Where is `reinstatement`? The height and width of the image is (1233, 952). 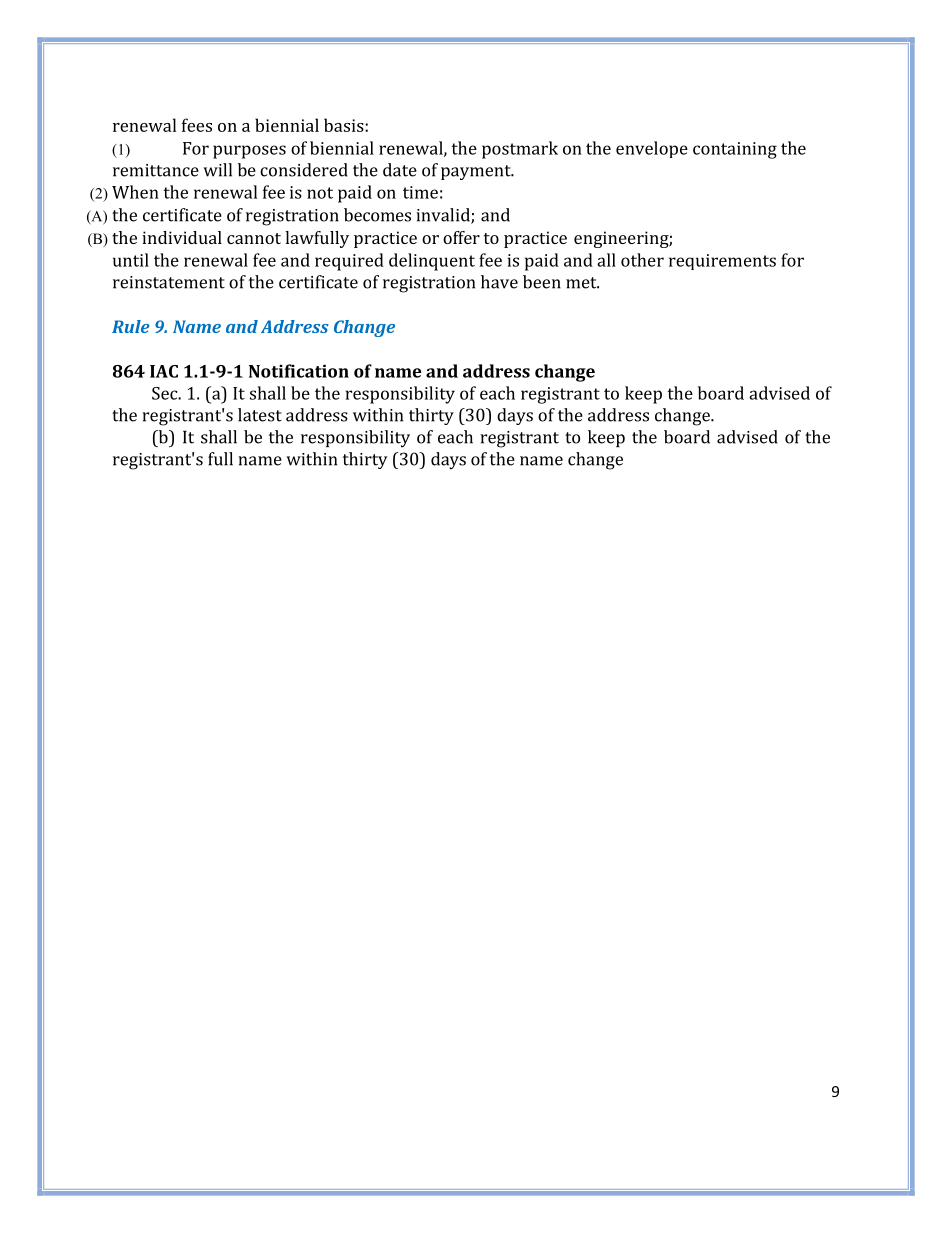
reinstatement is located at coordinates (169, 282).
